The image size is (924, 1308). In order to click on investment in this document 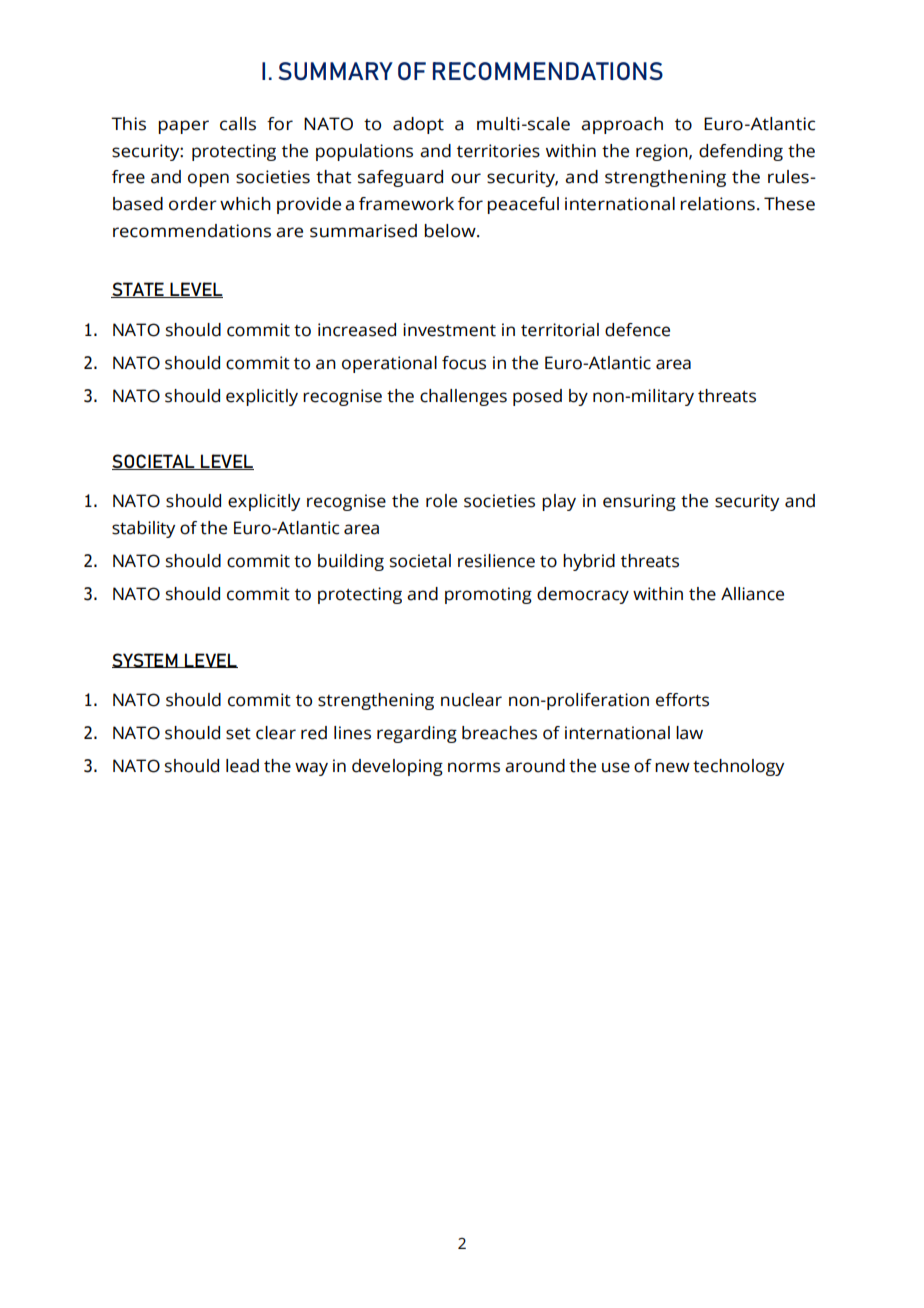, I will do `click(449, 330)`.
